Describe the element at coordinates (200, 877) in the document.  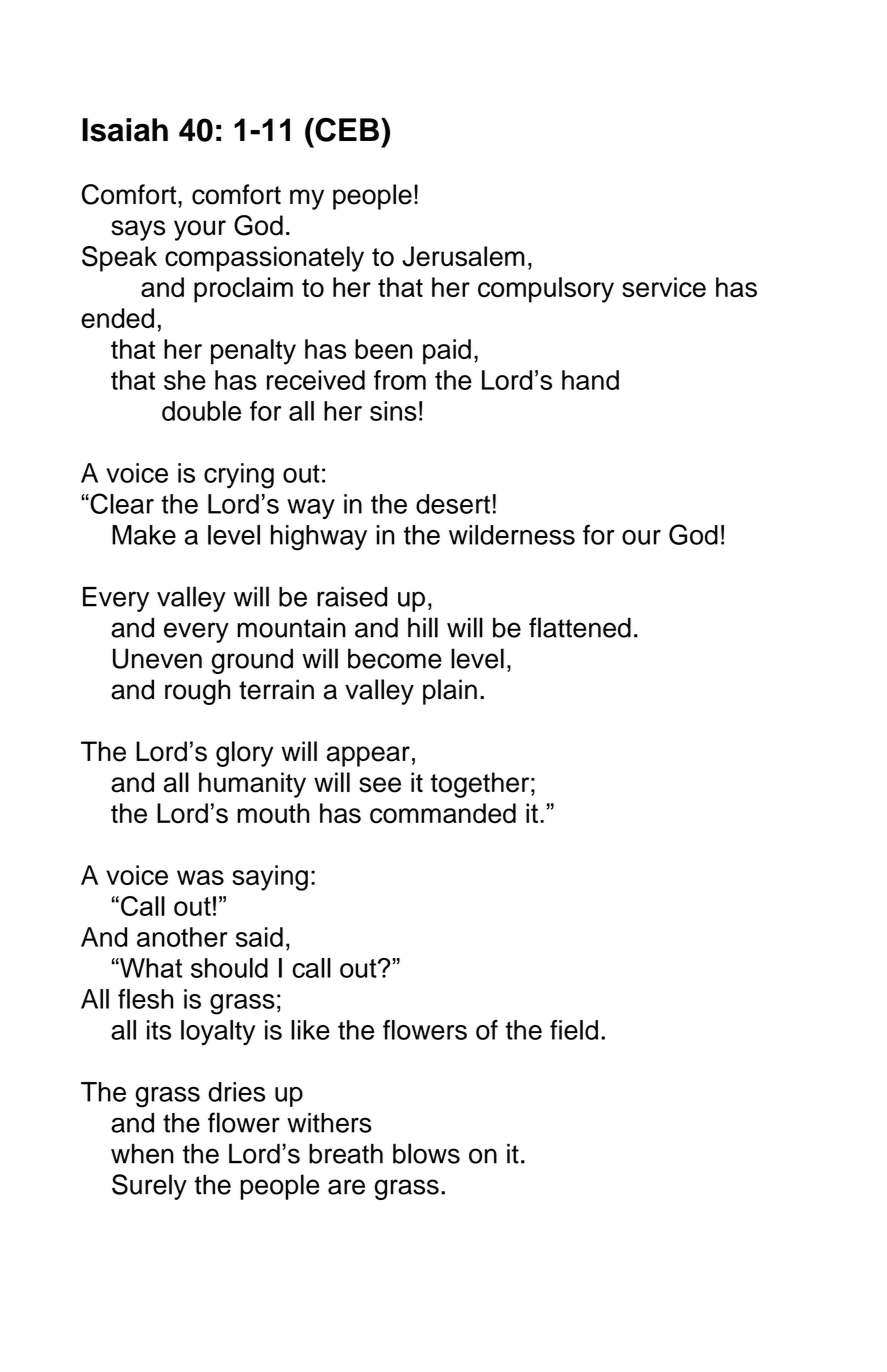
I see `was` at that location.
